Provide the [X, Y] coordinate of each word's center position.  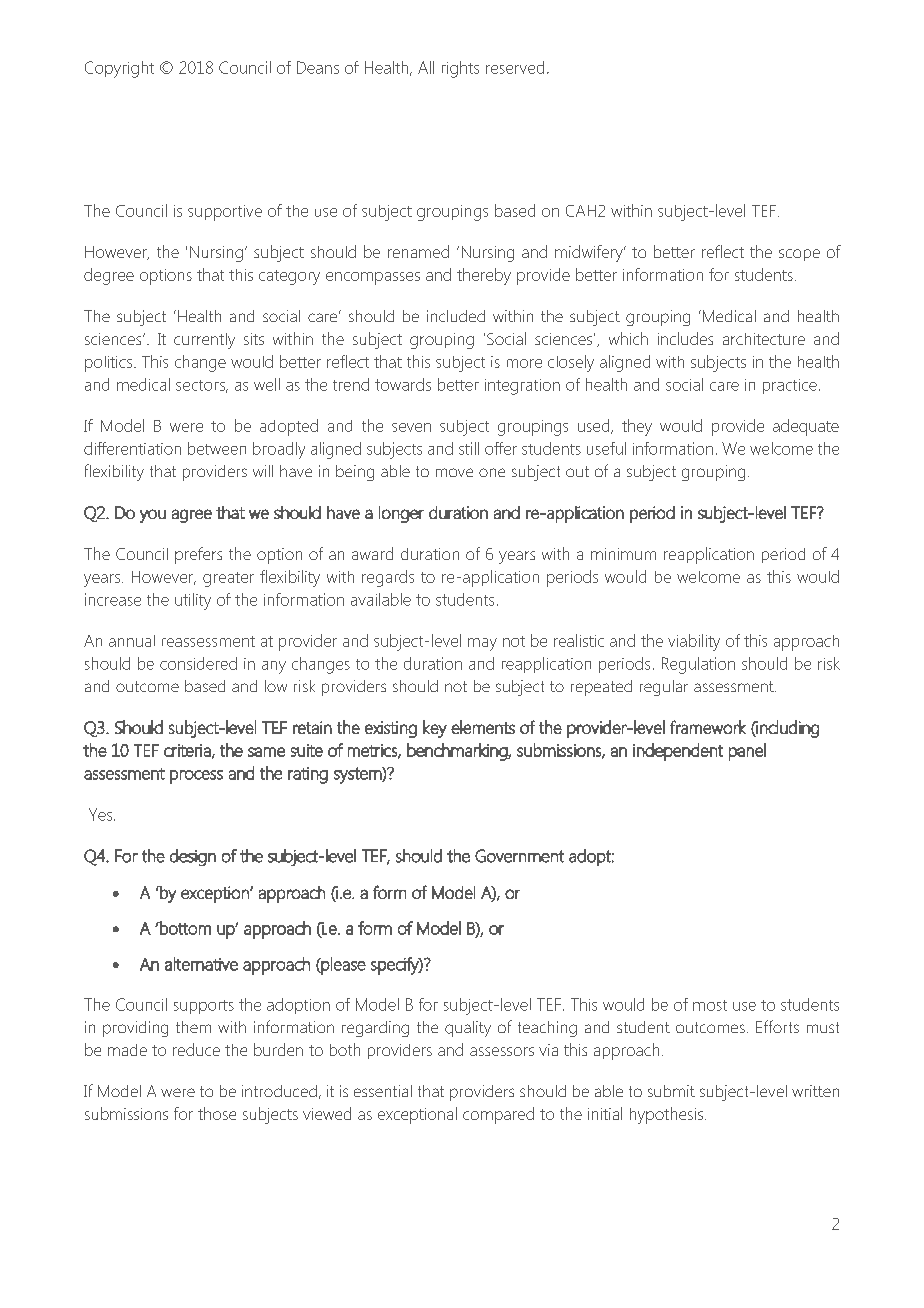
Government [519, 856]
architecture [764, 339]
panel [747, 752]
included [456, 316]
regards [388, 578]
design [193, 857]
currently [204, 341]
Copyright [119, 69]
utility [193, 601]
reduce [196, 1049]
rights [460, 69]
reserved [515, 67]
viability [694, 642]
